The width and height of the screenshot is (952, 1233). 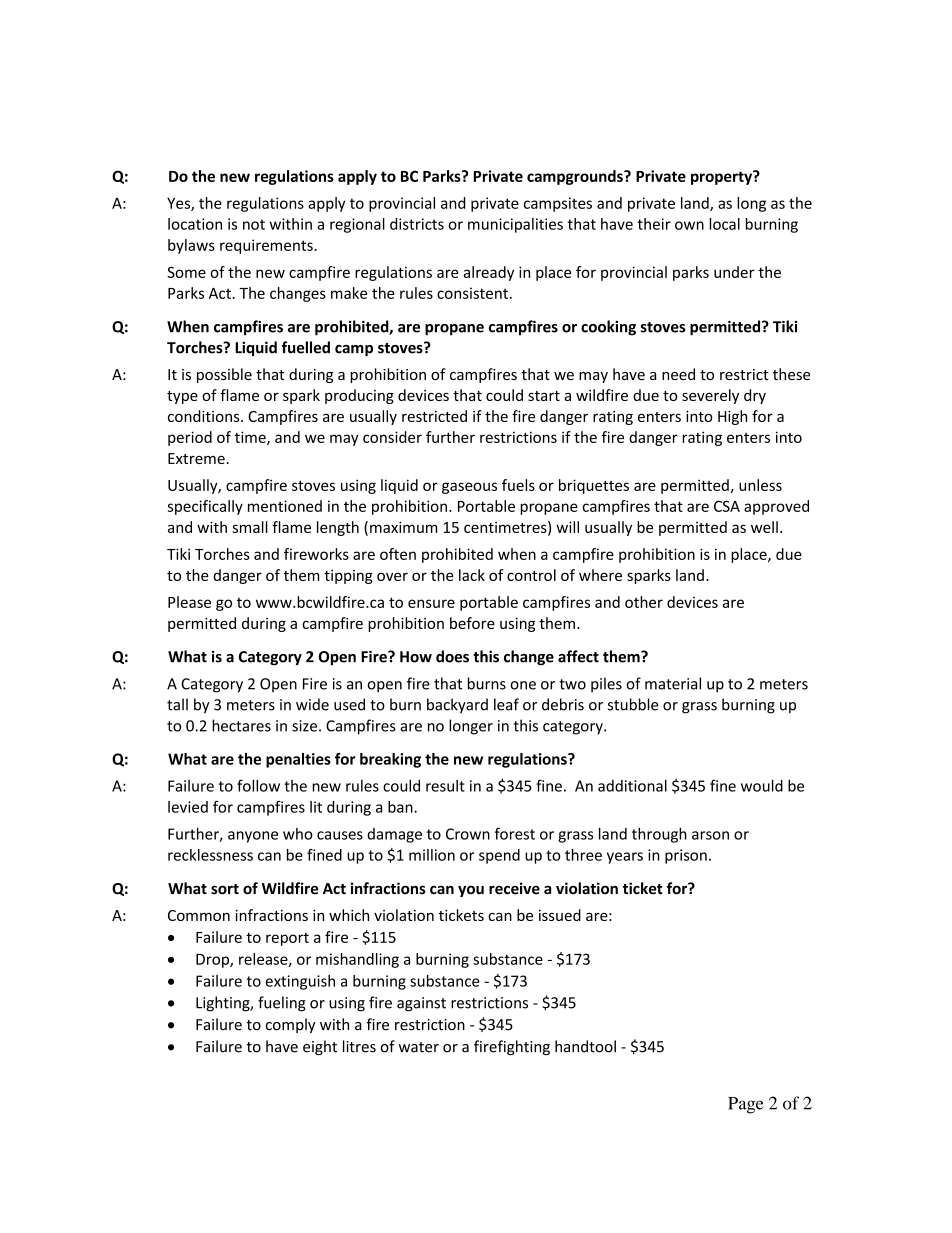 I want to click on already, so click(x=488, y=273).
